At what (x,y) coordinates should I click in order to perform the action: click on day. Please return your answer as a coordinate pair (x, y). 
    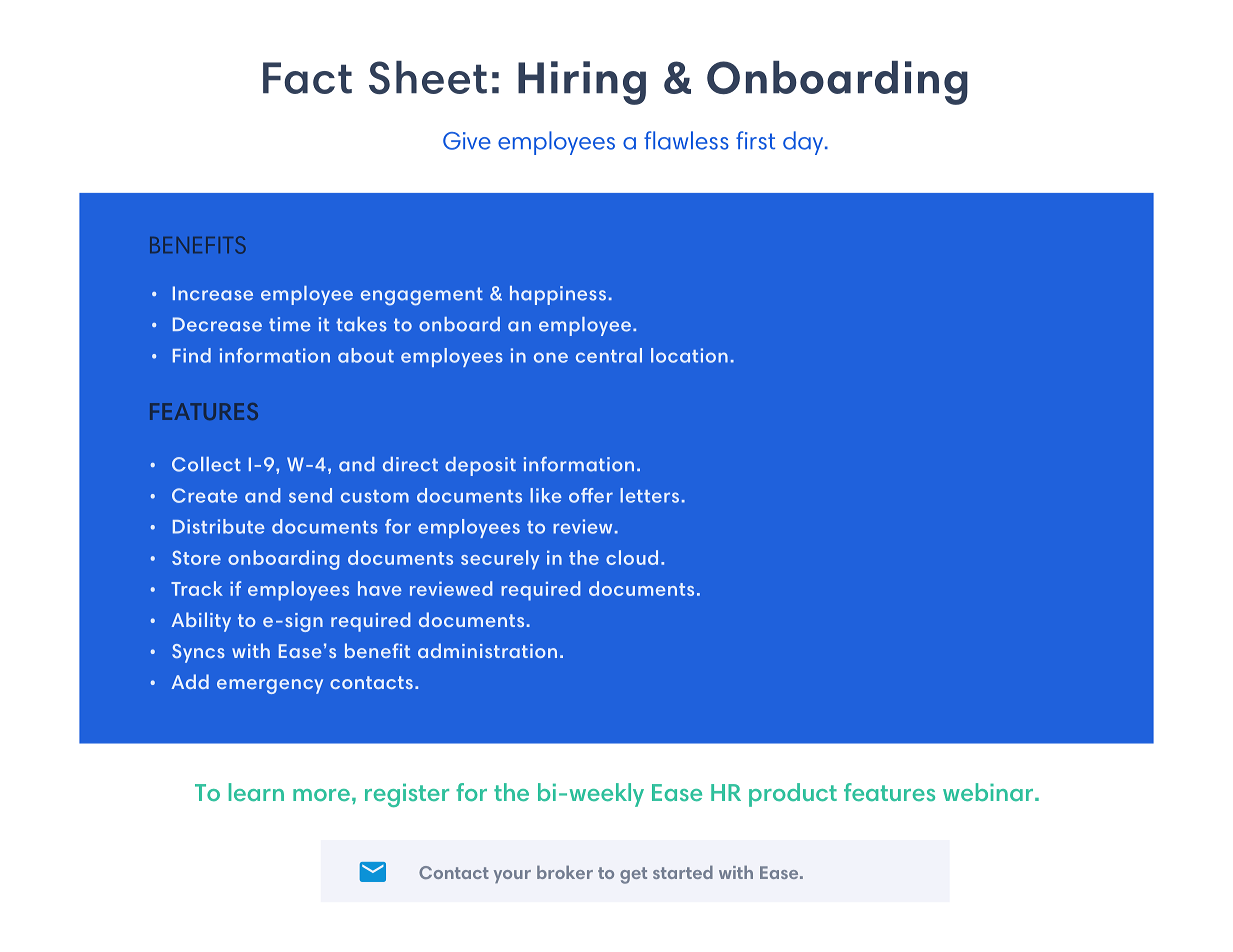
    Looking at the image, I should click on (804, 143).
